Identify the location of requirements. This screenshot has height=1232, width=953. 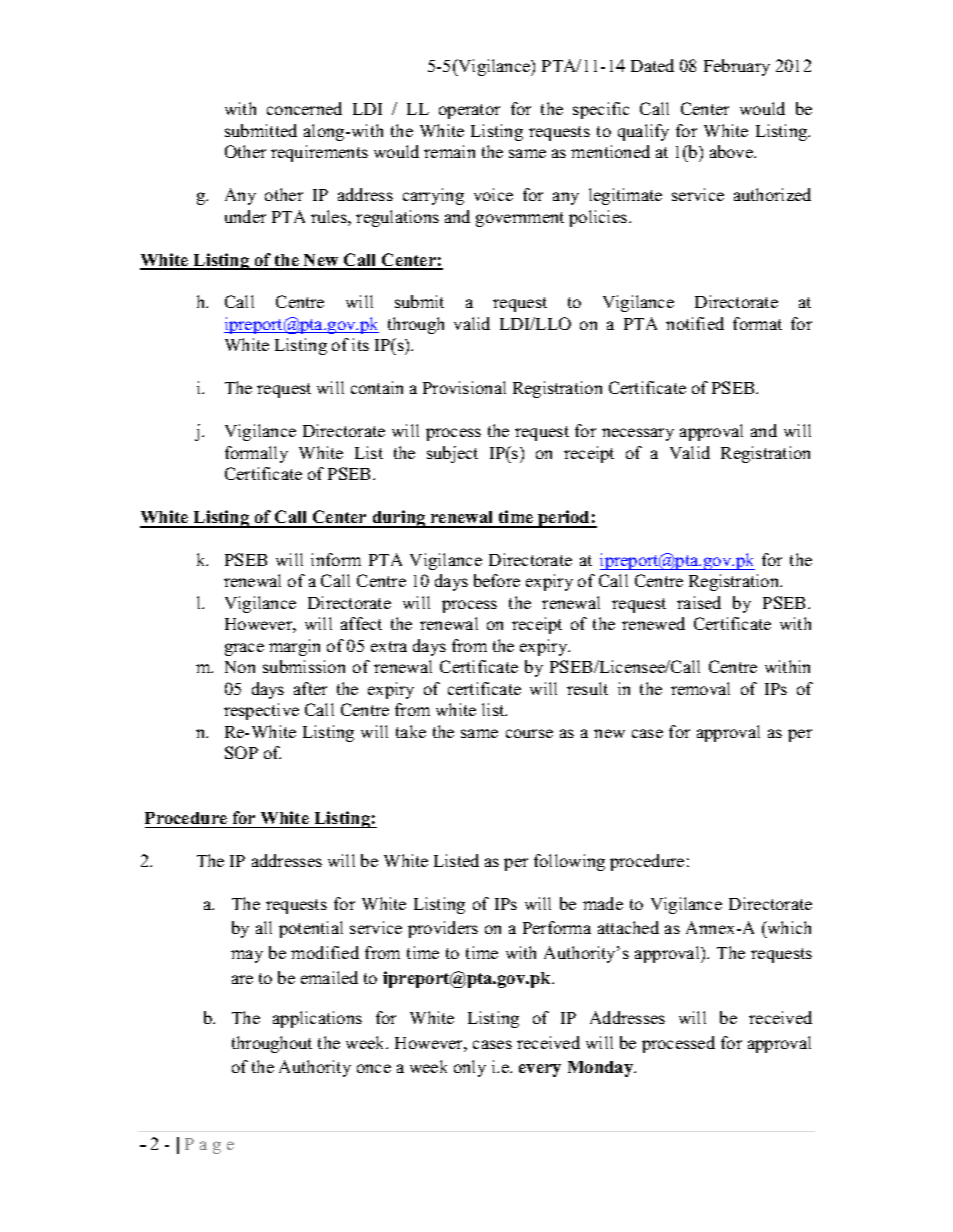
(319, 153).
